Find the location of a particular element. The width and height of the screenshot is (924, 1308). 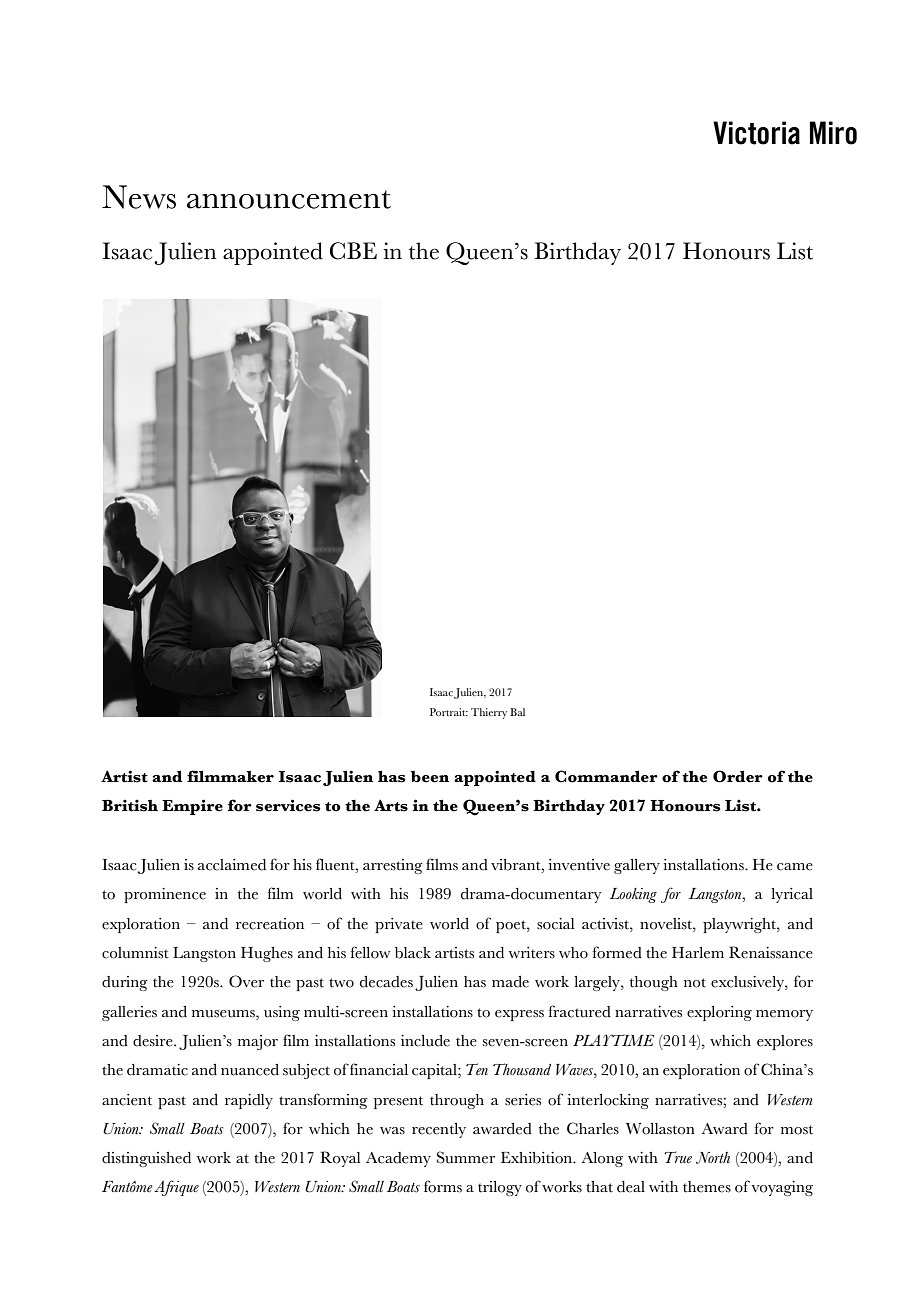

Bal is located at coordinates (517, 712).
